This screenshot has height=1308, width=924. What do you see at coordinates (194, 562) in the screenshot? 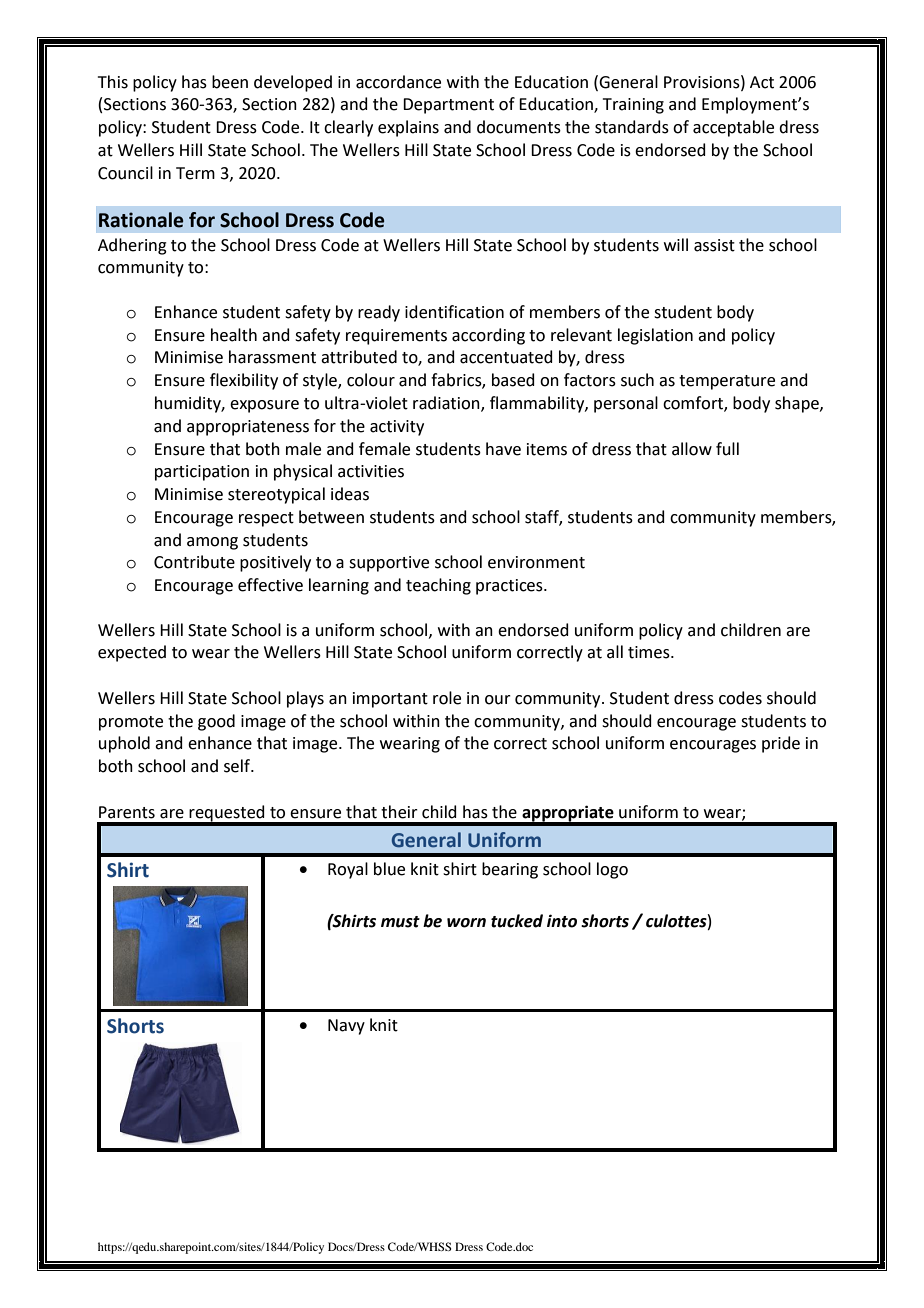
I see `Contribute` at bounding box center [194, 562].
